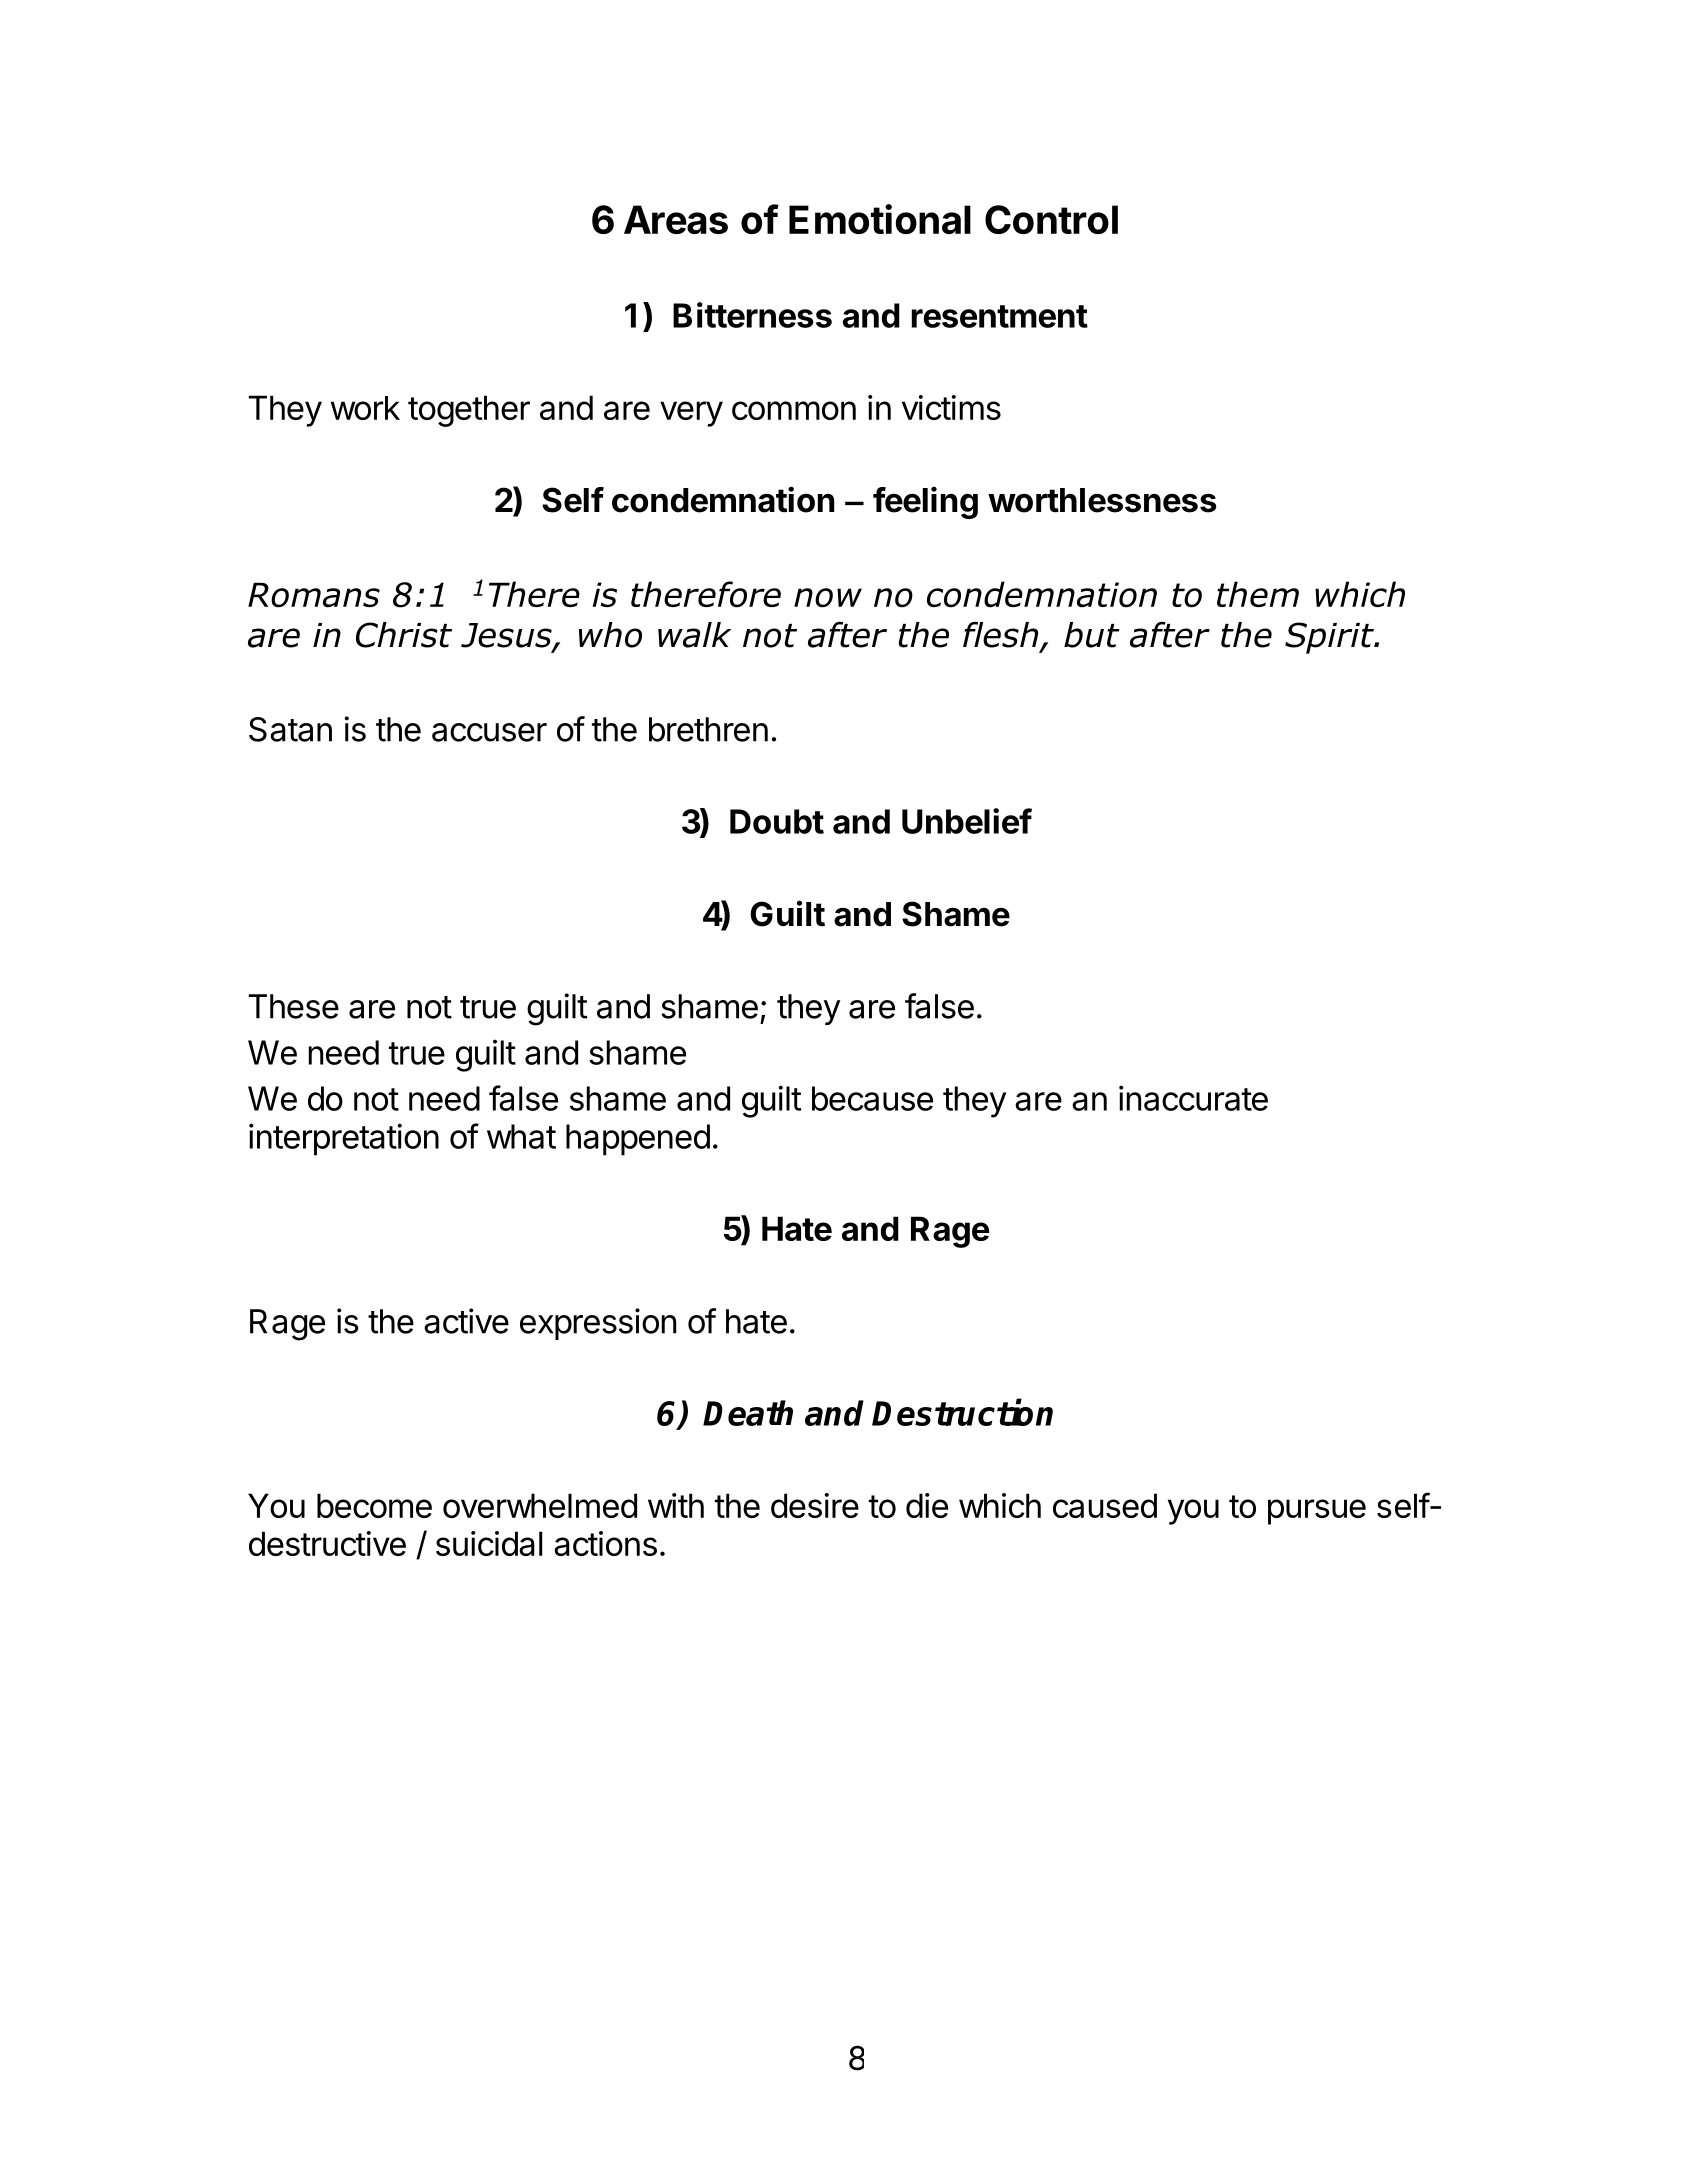 This image has height=2176, width=1681. What do you see at coordinates (404, 635) in the image?
I see `Christ` at bounding box center [404, 635].
